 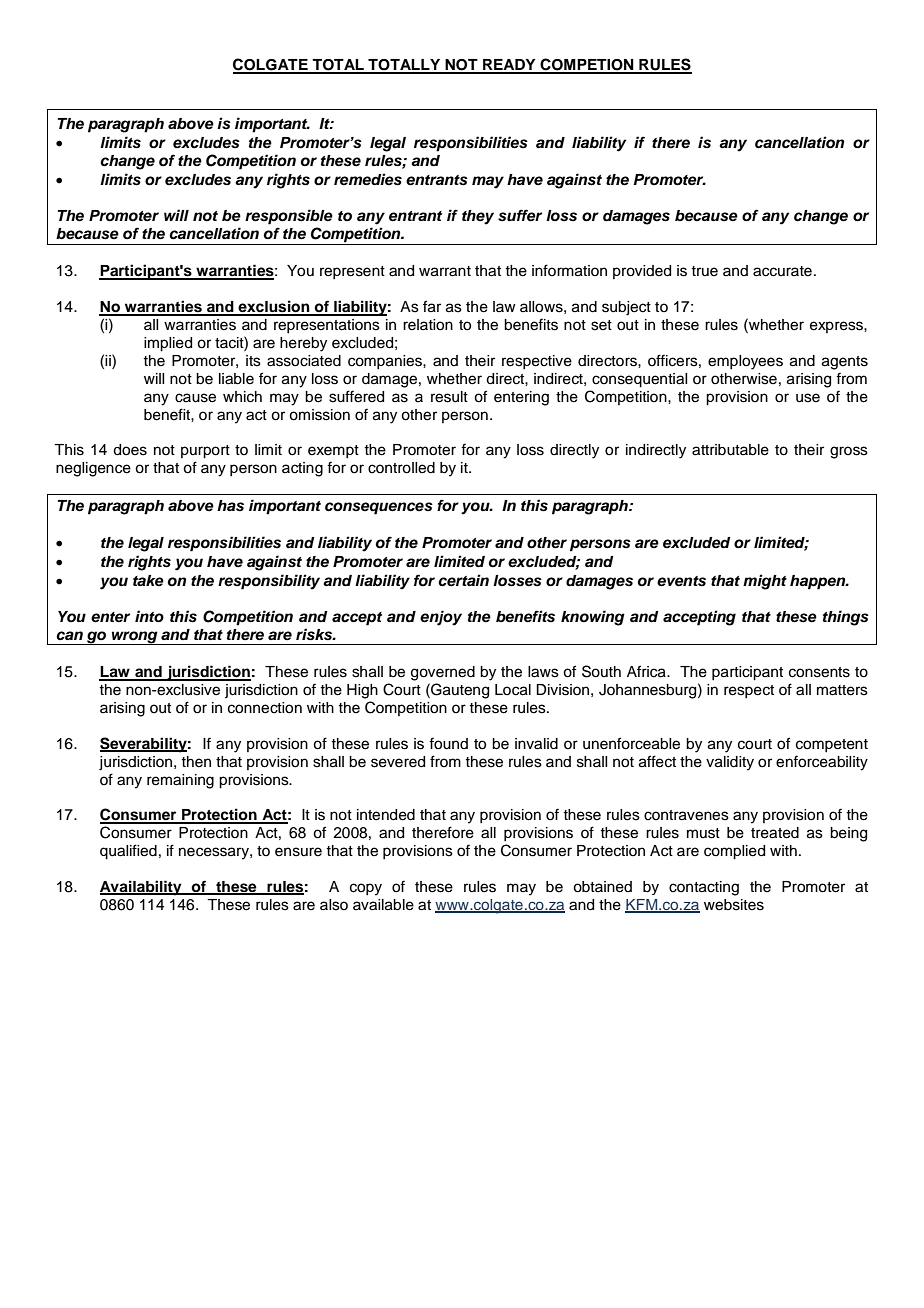 What do you see at coordinates (745, 362) in the document?
I see `employees` at bounding box center [745, 362].
